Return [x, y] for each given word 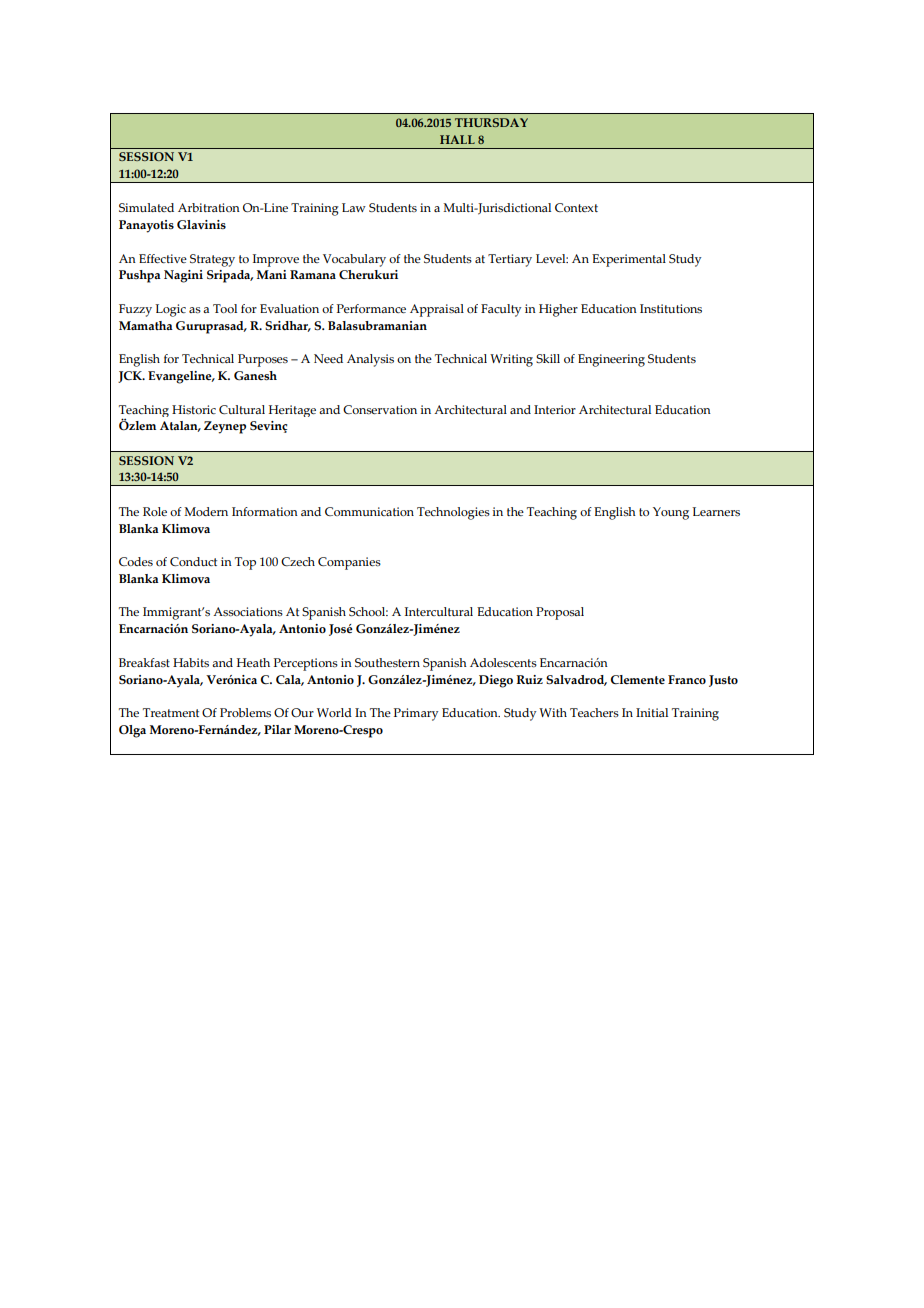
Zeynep [225, 427]
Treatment [171, 712]
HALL [457, 139]
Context [576, 207]
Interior [555, 409]
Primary [416, 714]
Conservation [380, 410]
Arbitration [209, 207]
